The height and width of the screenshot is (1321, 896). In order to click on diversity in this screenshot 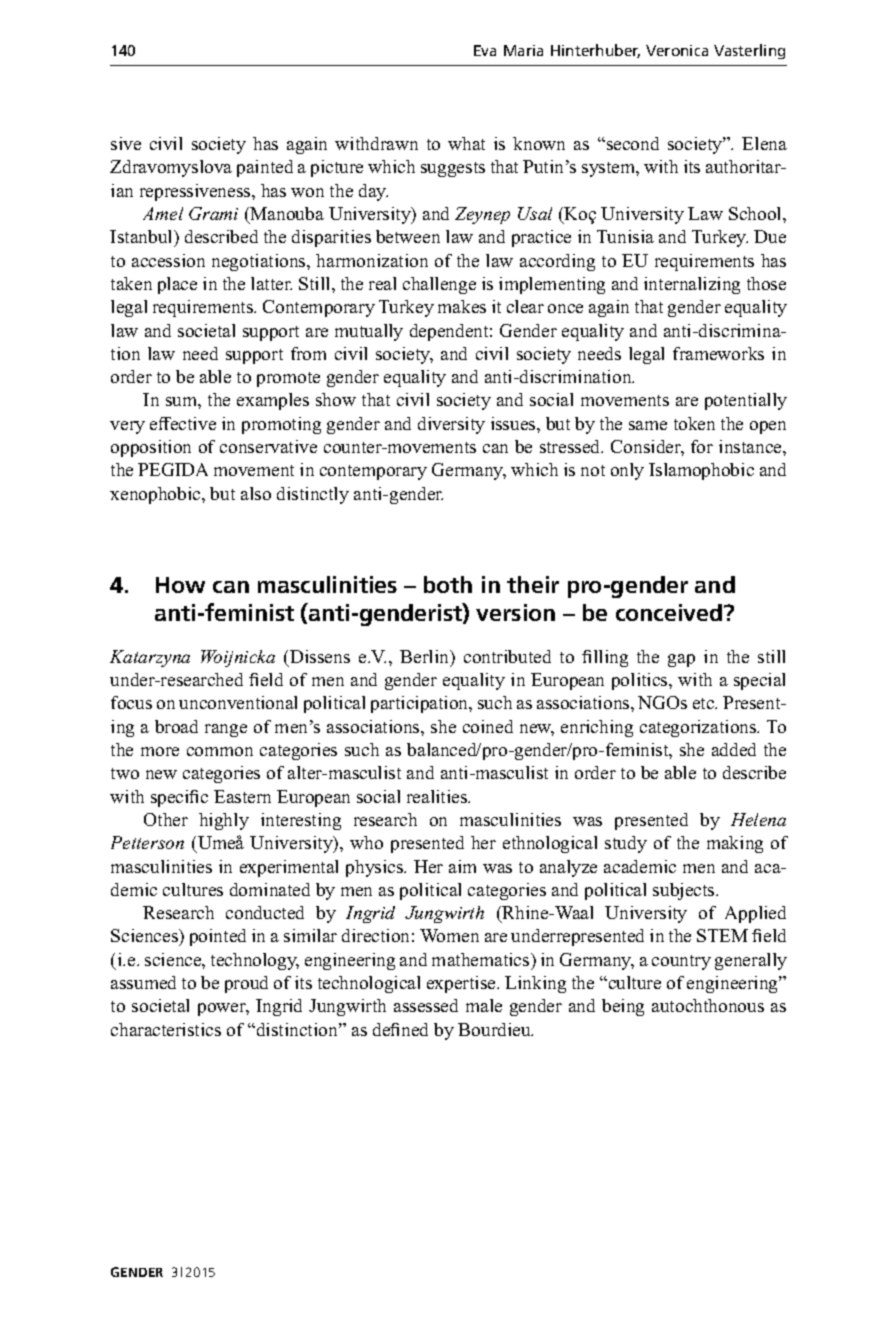, I will do `click(451, 425)`.
